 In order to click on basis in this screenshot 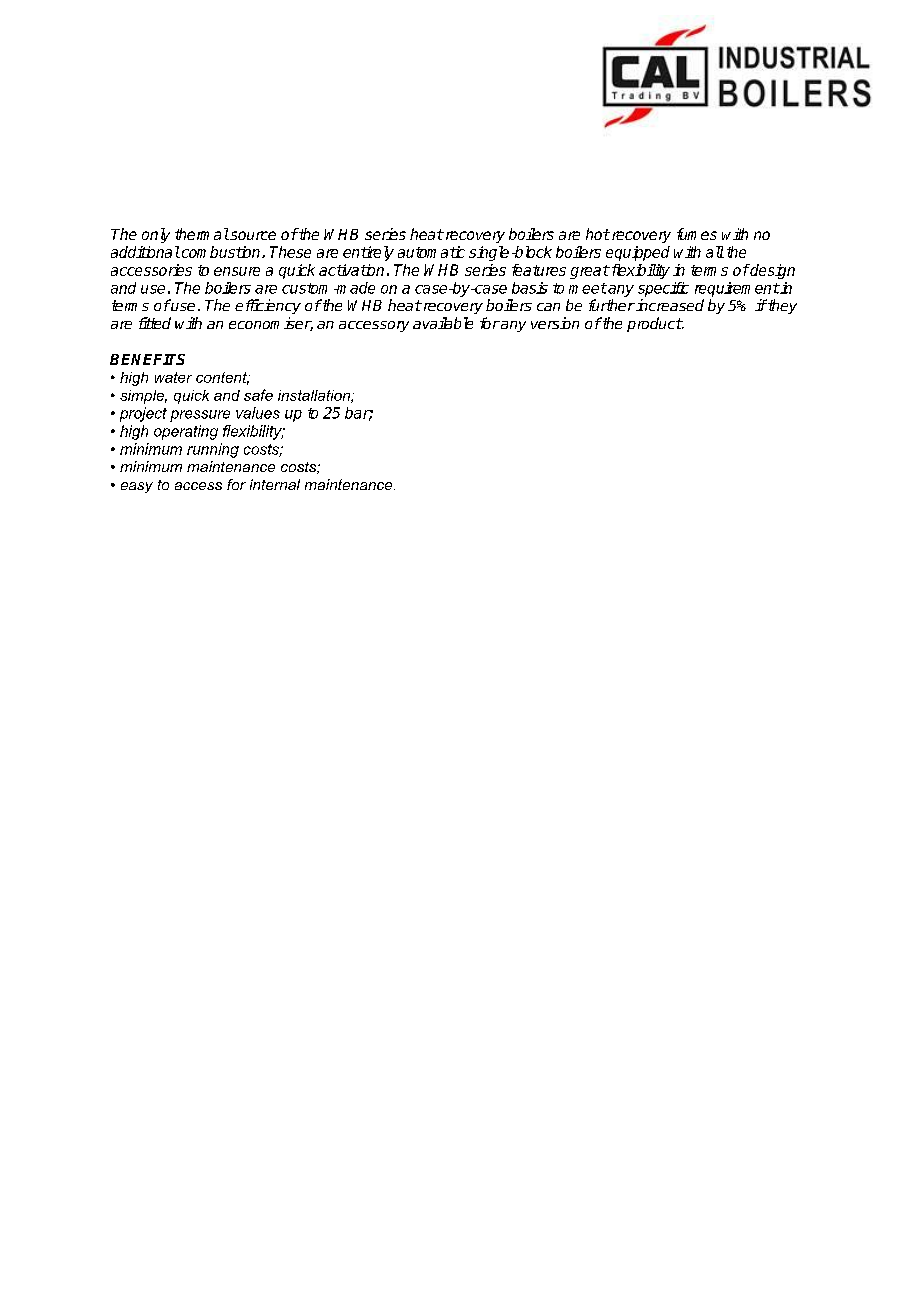, I will do `click(530, 288)`.
